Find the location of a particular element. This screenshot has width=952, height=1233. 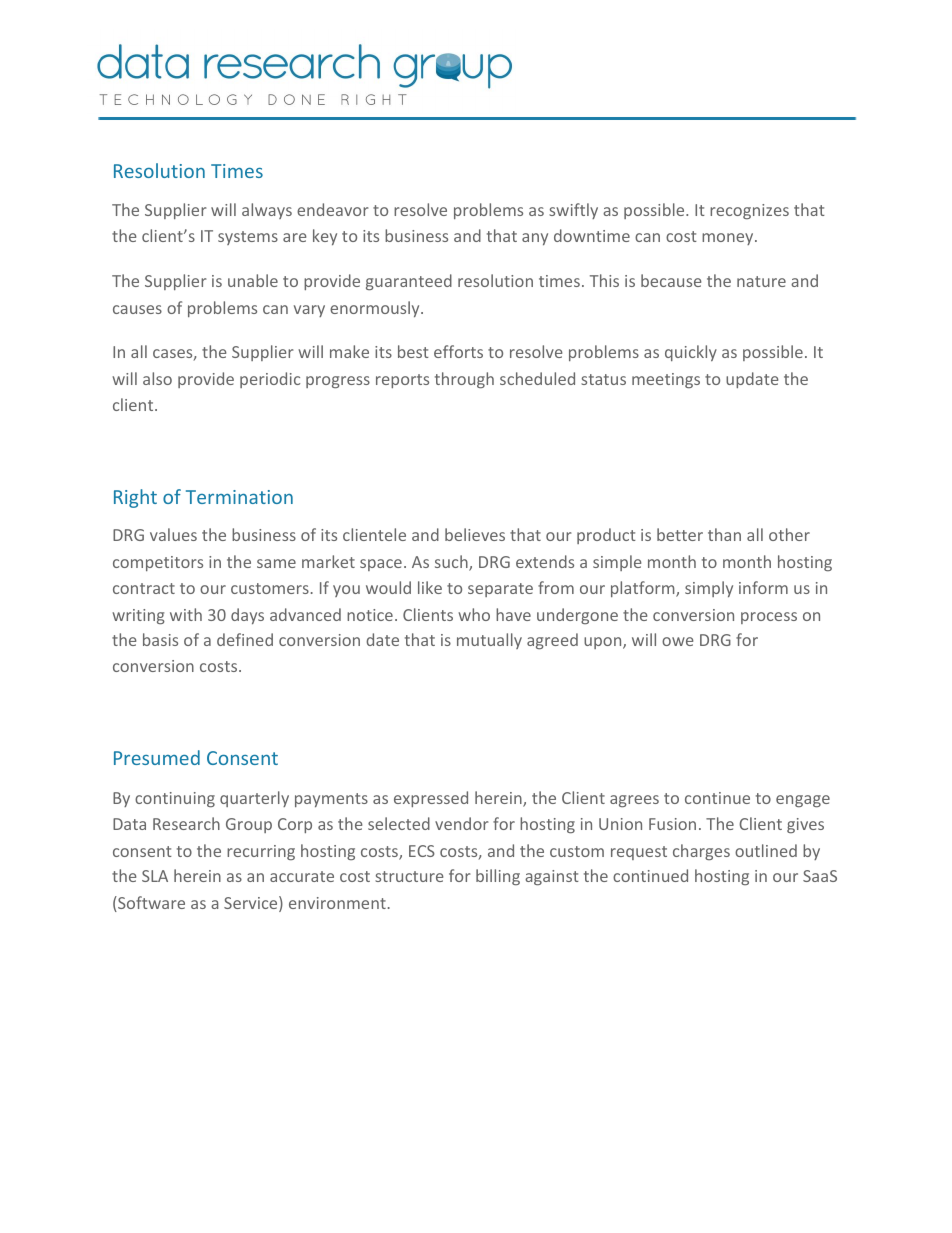

such is located at coordinates (452, 563).
